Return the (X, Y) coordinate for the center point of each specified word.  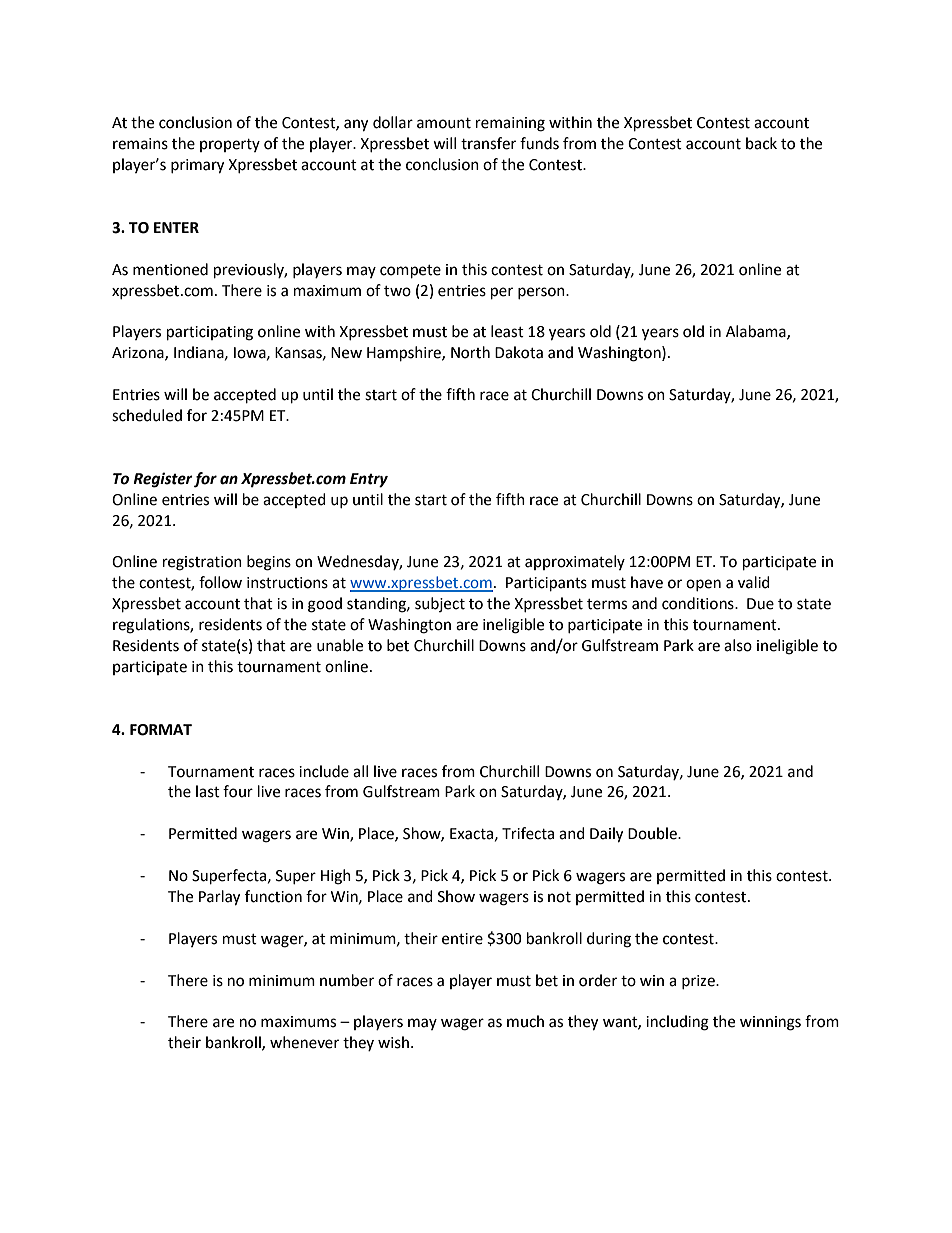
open (703, 585)
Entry (369, 480)
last (208, 791)
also (738, 645)
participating (210, 333)
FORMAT (161, 730)
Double (653, 833)
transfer (488, 143)
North (470, 352)
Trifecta (528, 833)
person (542, 293)
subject (440, 604)
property (230, 145)
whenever (304, 1042)
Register (163, 480)
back (761, 143)
